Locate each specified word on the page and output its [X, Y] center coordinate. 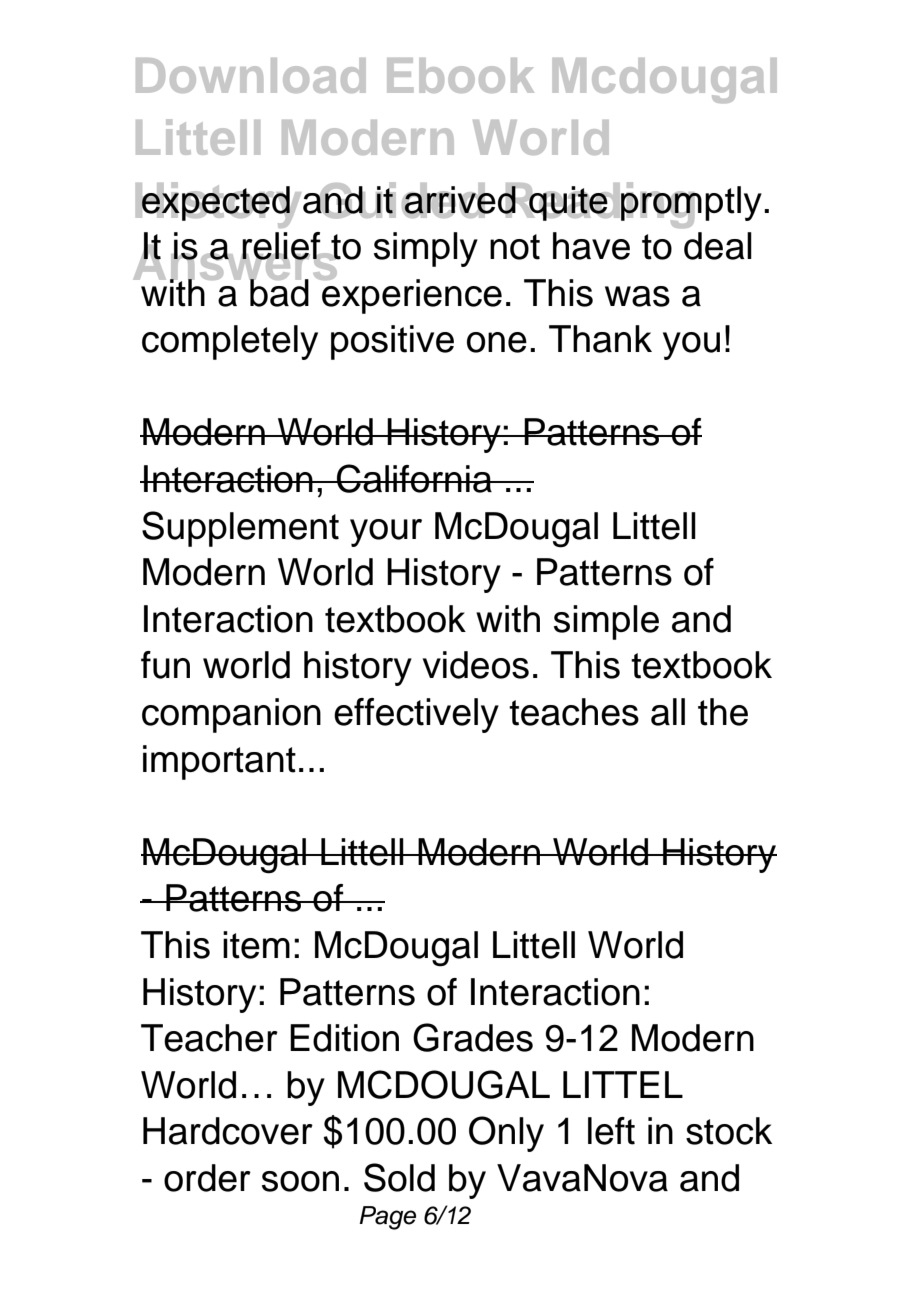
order [207, 1178]
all [668, 712]
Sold [399, 1177]
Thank [600, 339]
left [611, 1131]
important [219, 762]
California [414, 478]
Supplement [240, 529]
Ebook [460, 75]
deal [718, 246]
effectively [416, 715]
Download [251, 75]
